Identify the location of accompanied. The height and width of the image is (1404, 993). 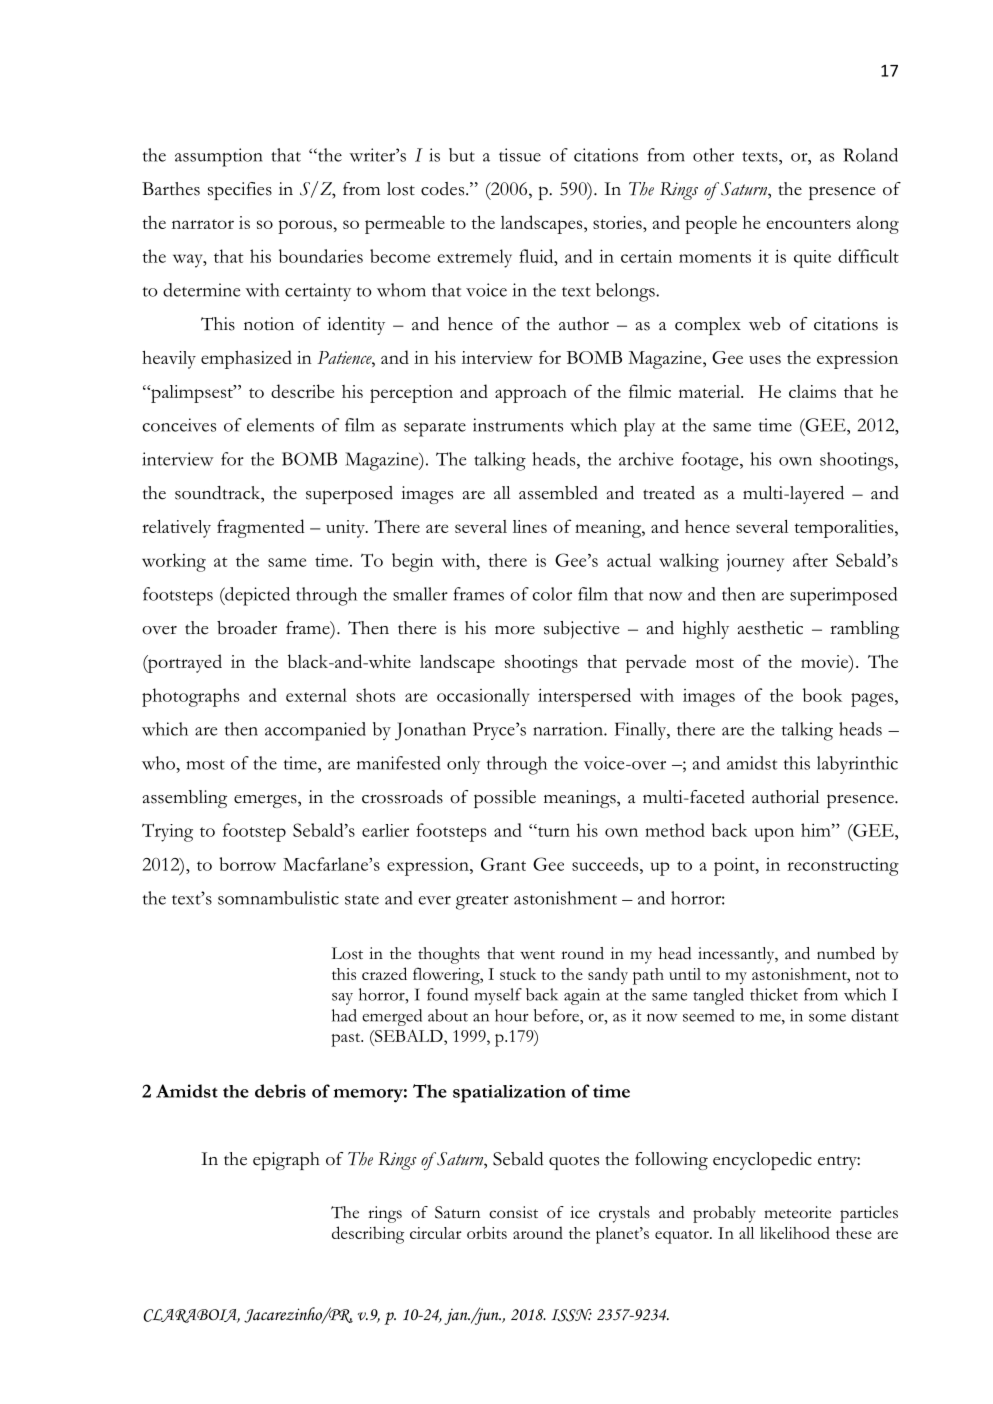
(315, 731).
